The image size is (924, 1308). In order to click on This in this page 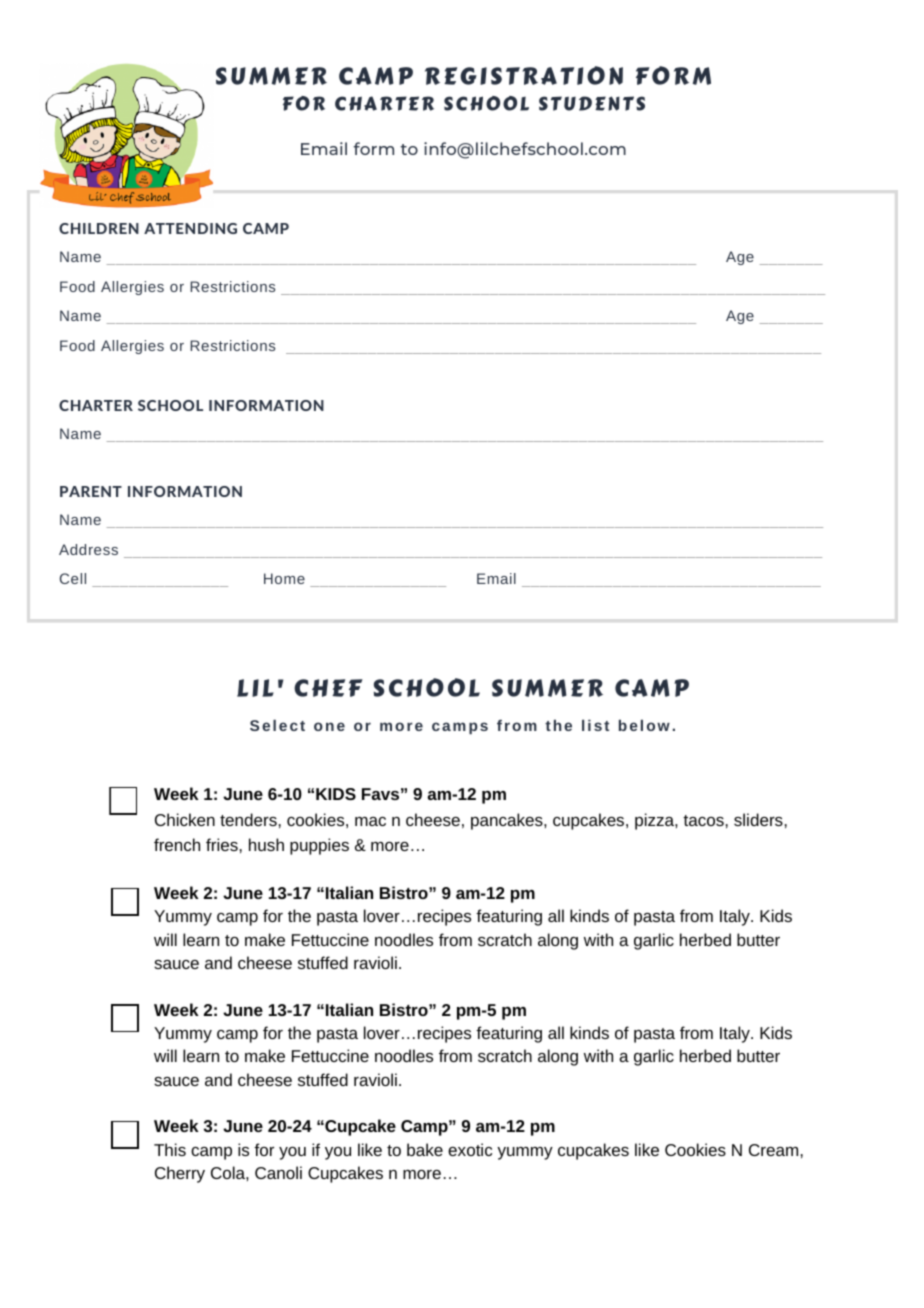, I will do `click(170, 1149)`.
